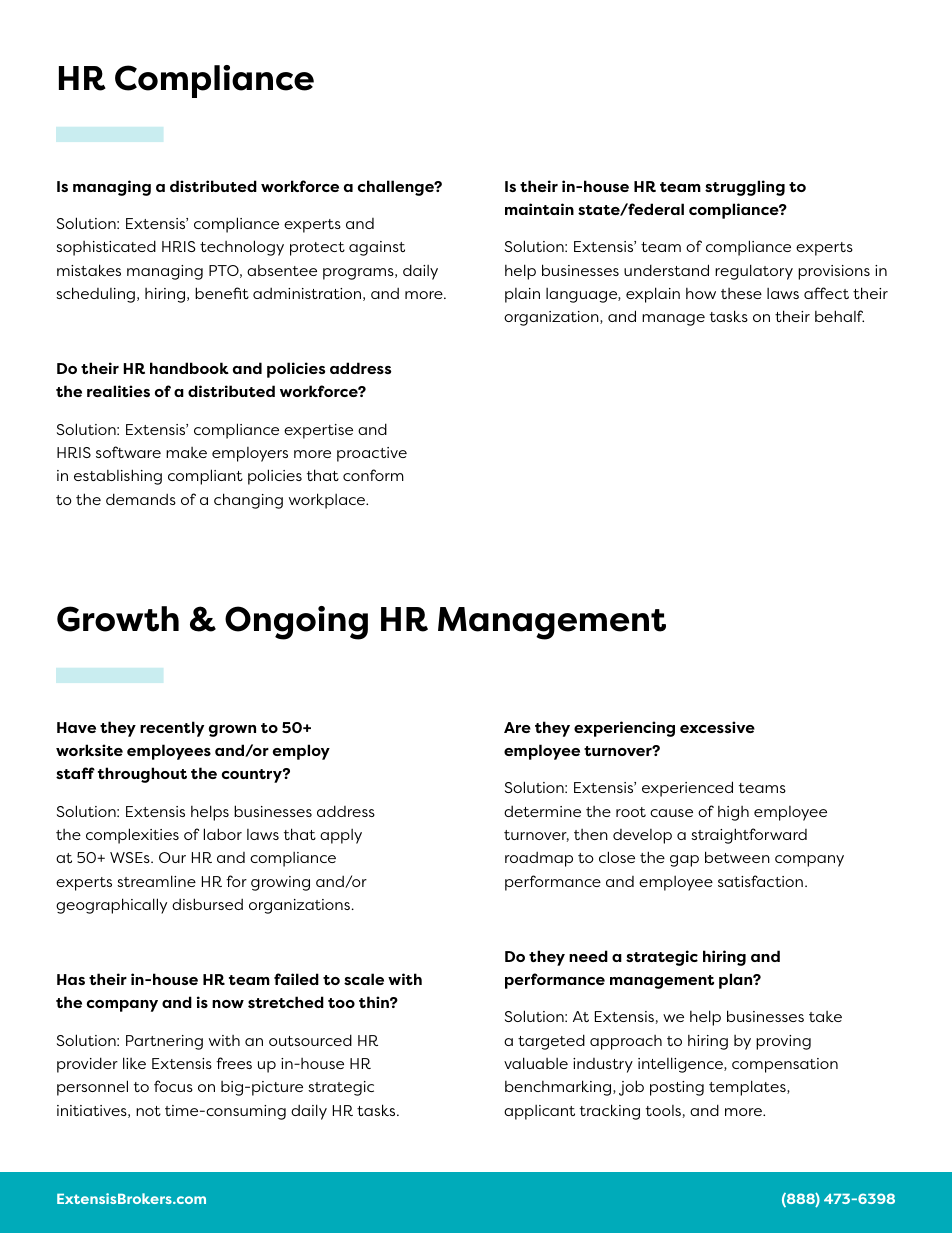 The width and height of the screenshot is (952, 1233). Describe the element at coordinates (717, 727) in the screenshot. I see `excessive` at that location.
